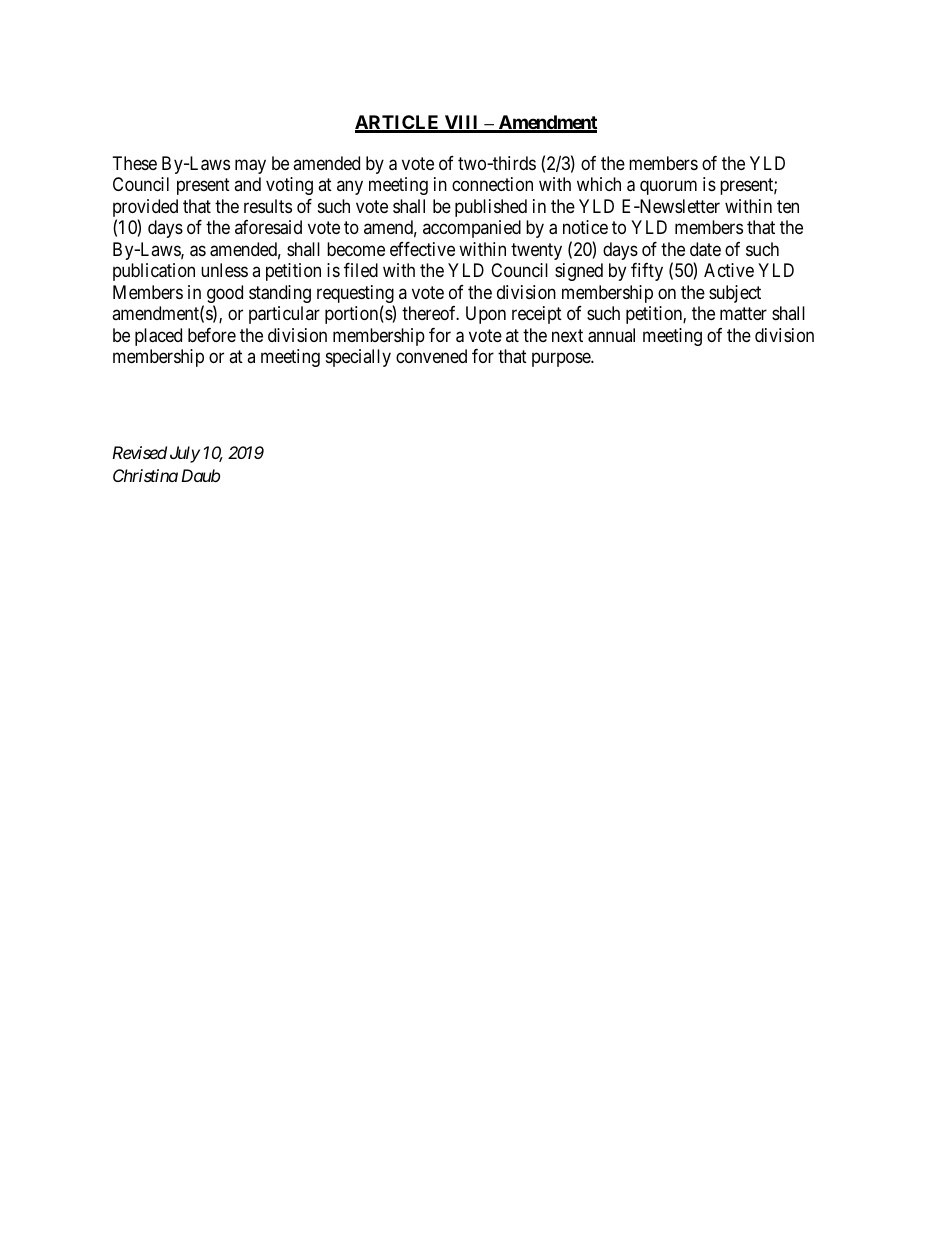  Describe the element at coordinates (200, 475) in the document. I see `Daub` at that location.
